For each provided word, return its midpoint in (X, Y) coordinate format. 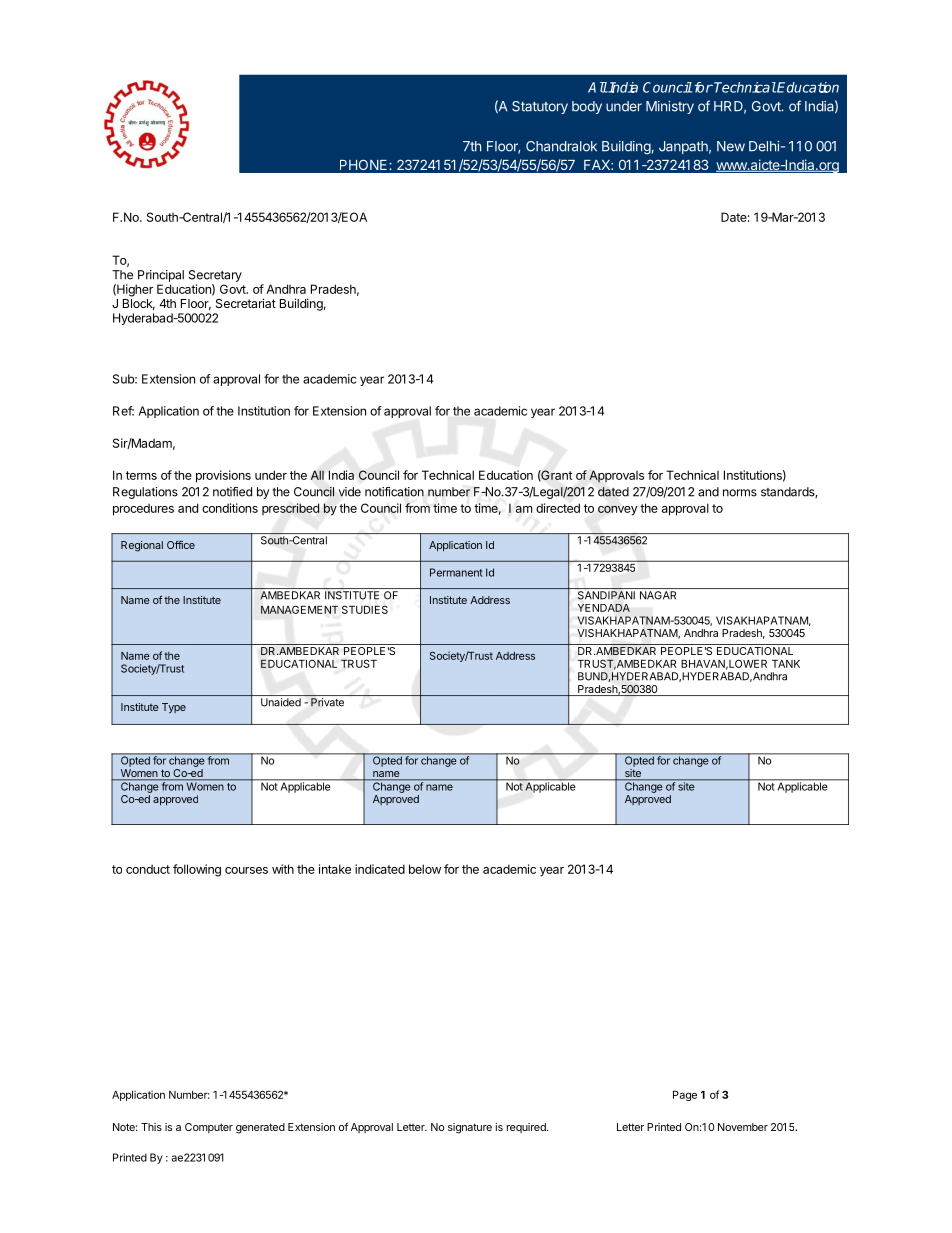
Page (685, 1096)
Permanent (456, 572)
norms (740, 493)
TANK (786, 664)
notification (394, 492)
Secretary (215, 276)
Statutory (540, 107)
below (425, 869)
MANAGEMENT (299, 609)
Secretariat (246, 303)
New (731, 146)
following (197, 870)
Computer (209, 1128)
